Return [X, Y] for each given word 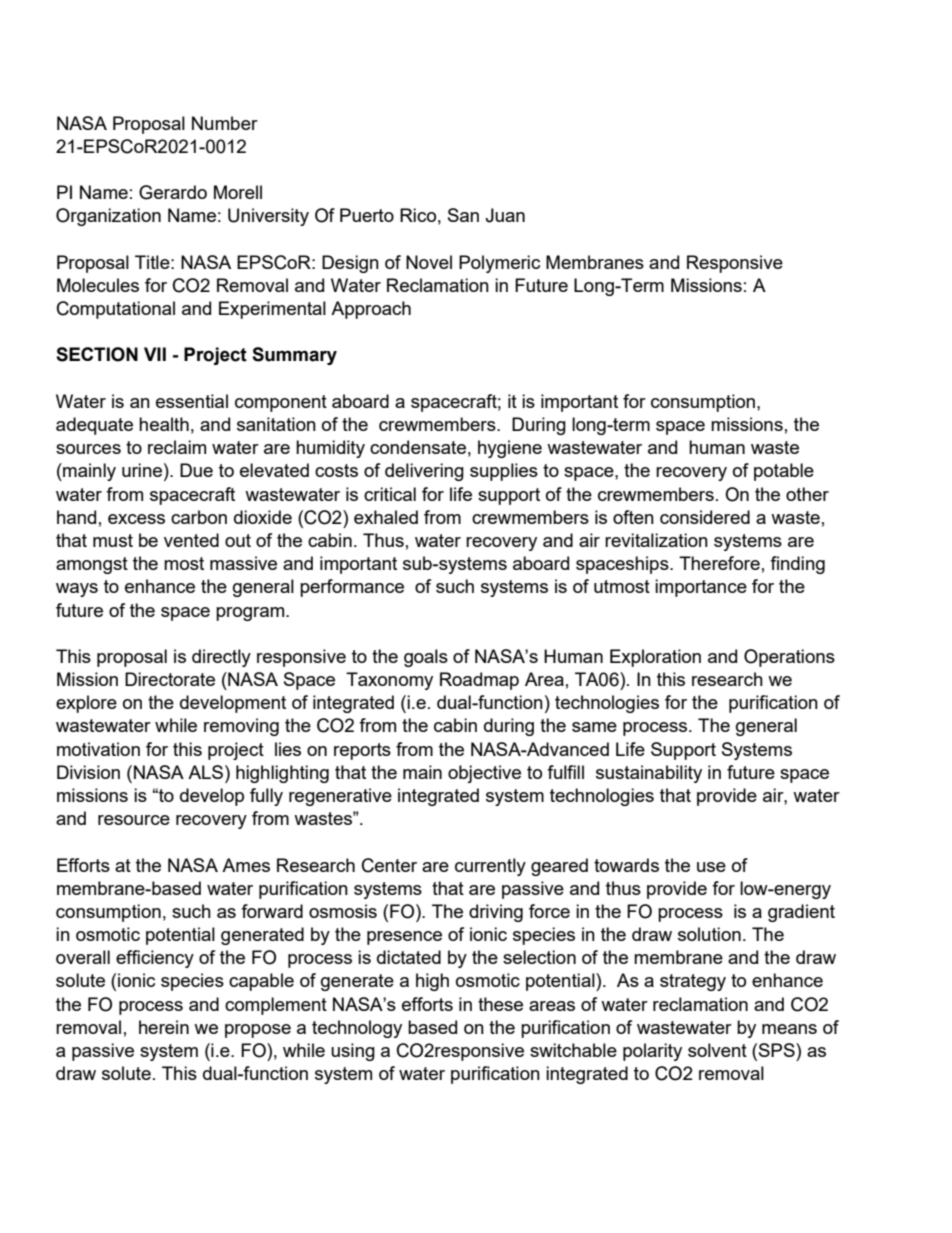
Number [225, 123]
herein [164, 1027]
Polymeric [499, 264]
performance [352, 588]
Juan [505, 215]
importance [701, 588]
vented [191, 540]
